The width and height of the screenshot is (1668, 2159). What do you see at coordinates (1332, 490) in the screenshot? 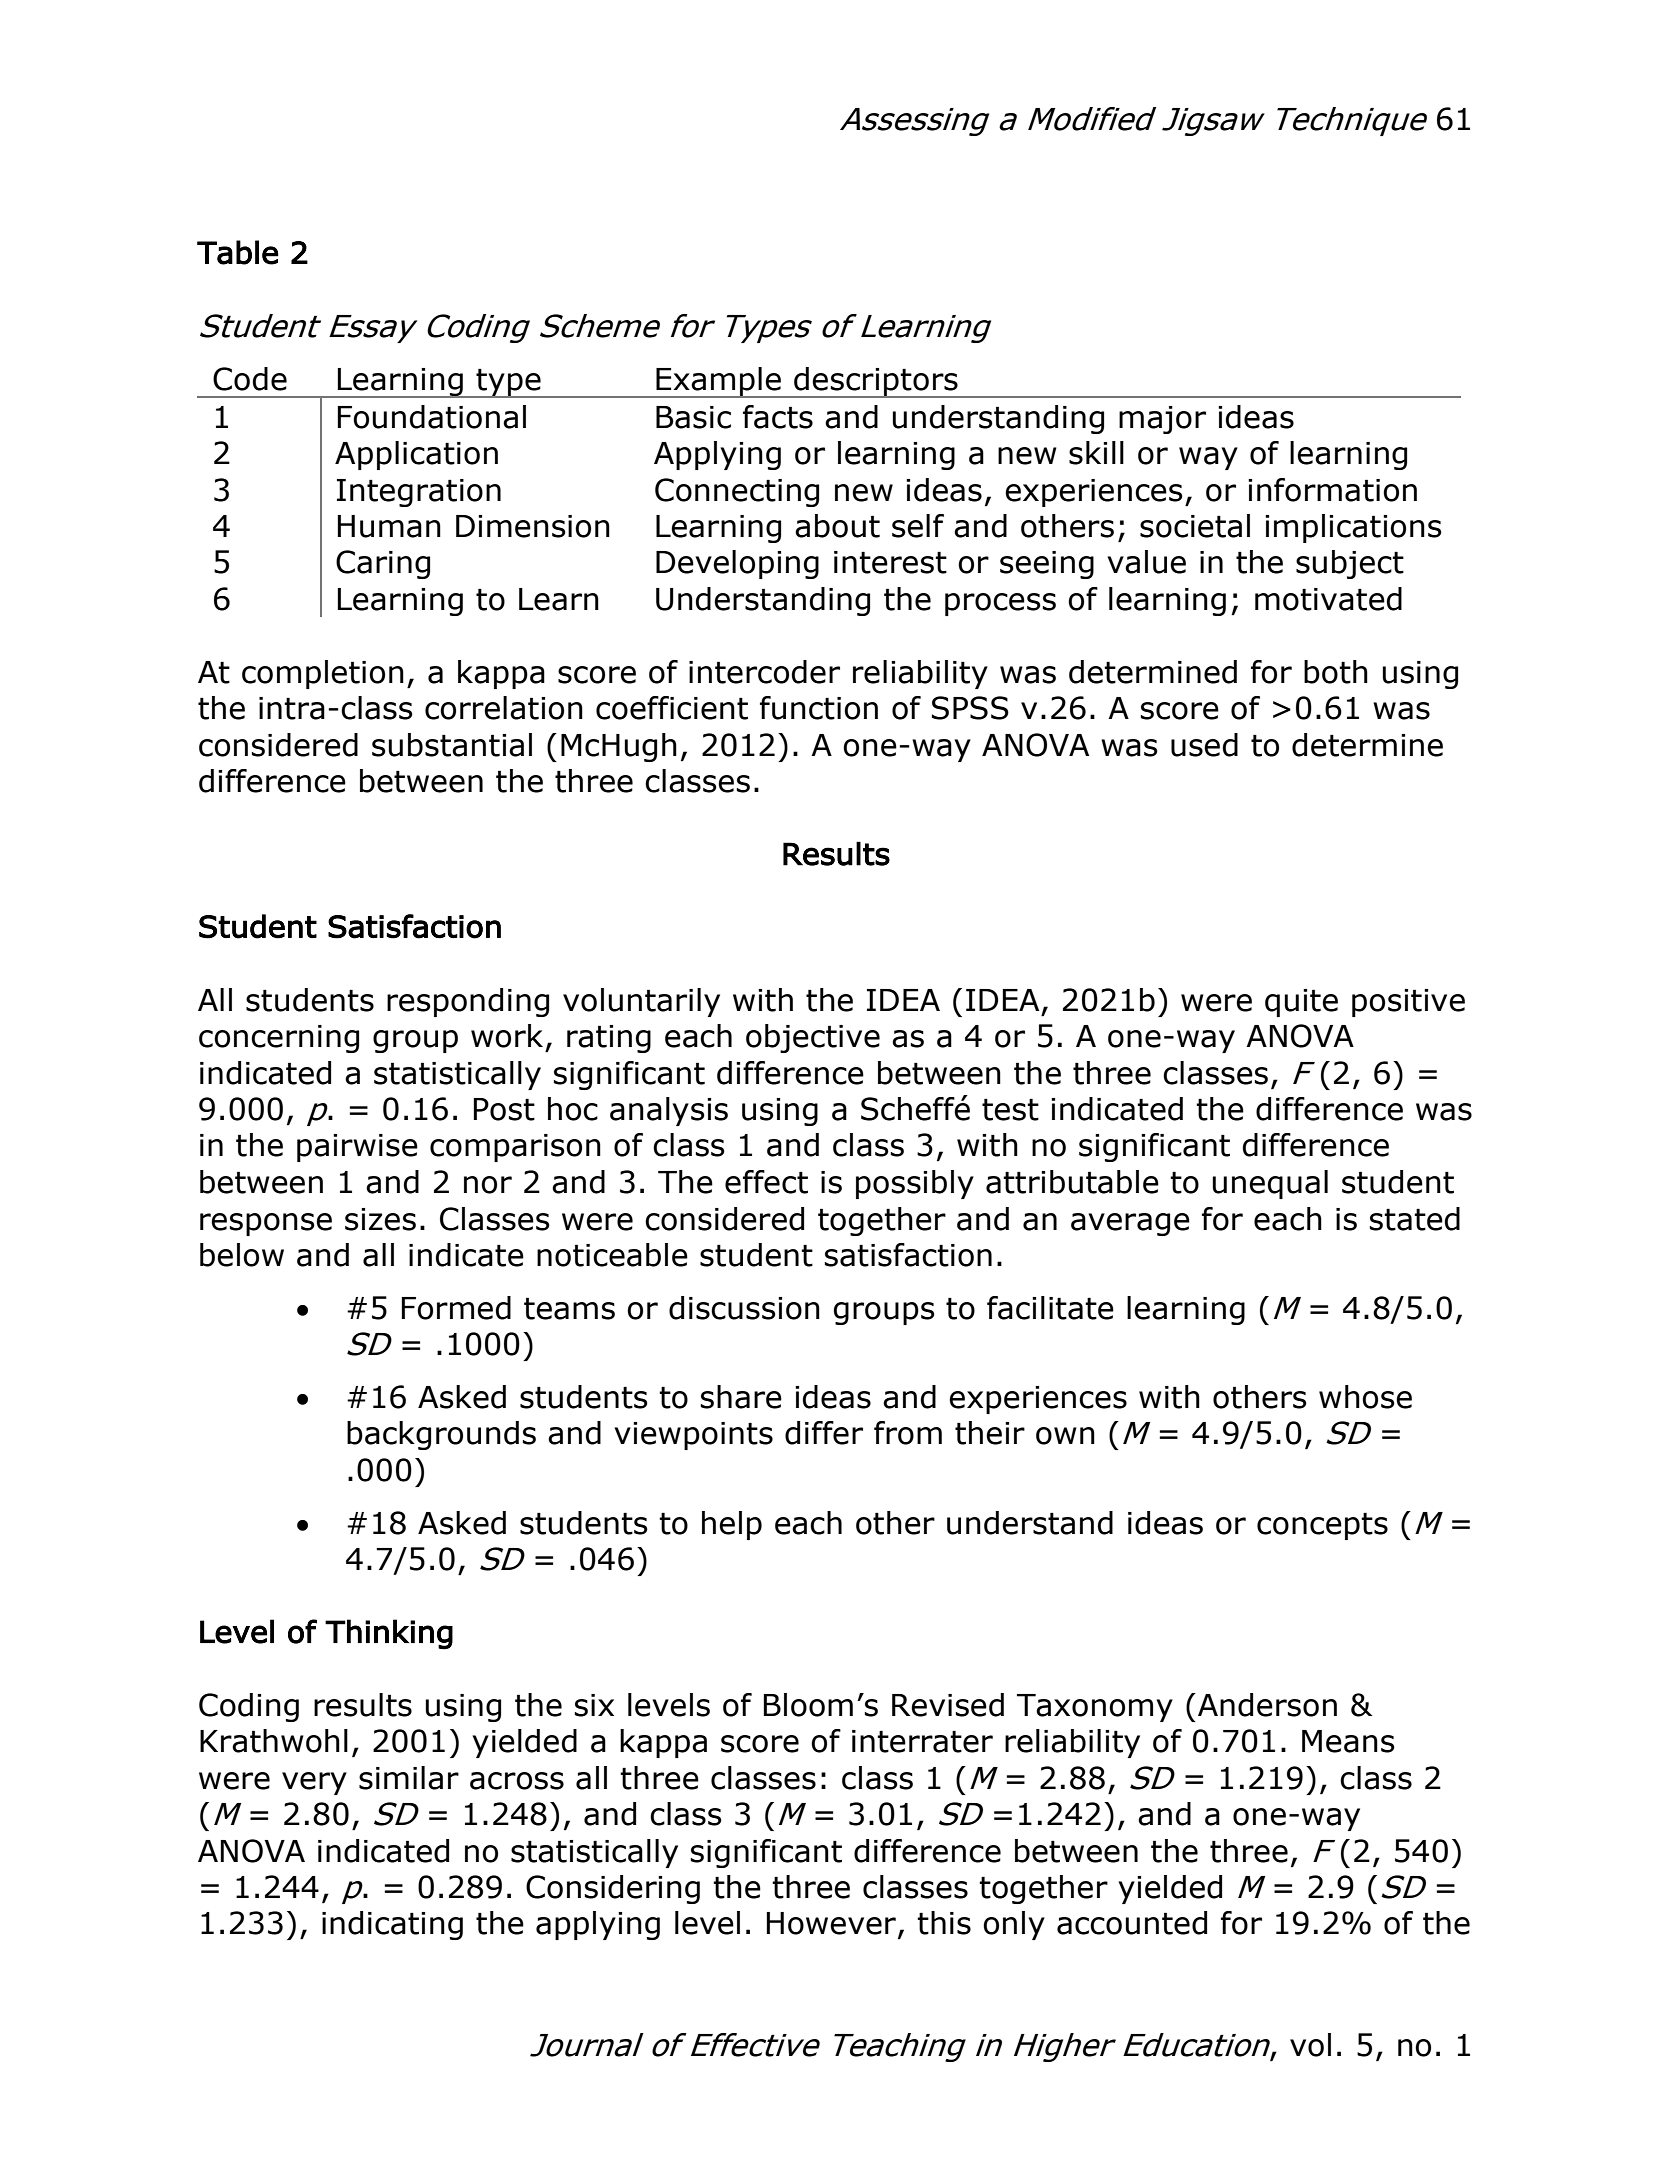
I see `information` at bounding box center [1332, 490].
